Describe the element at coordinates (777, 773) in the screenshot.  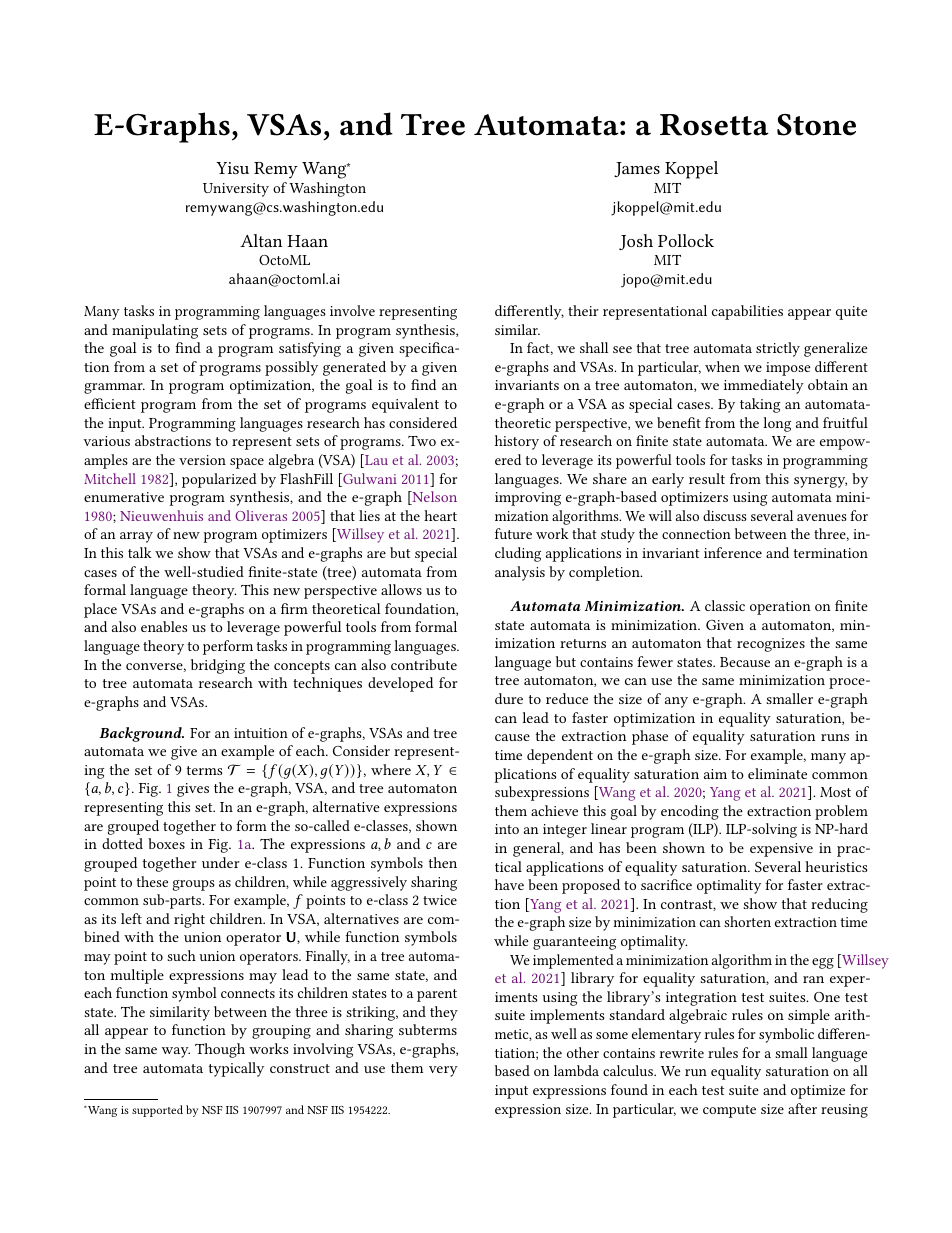
I see `eliminate` at that location.
